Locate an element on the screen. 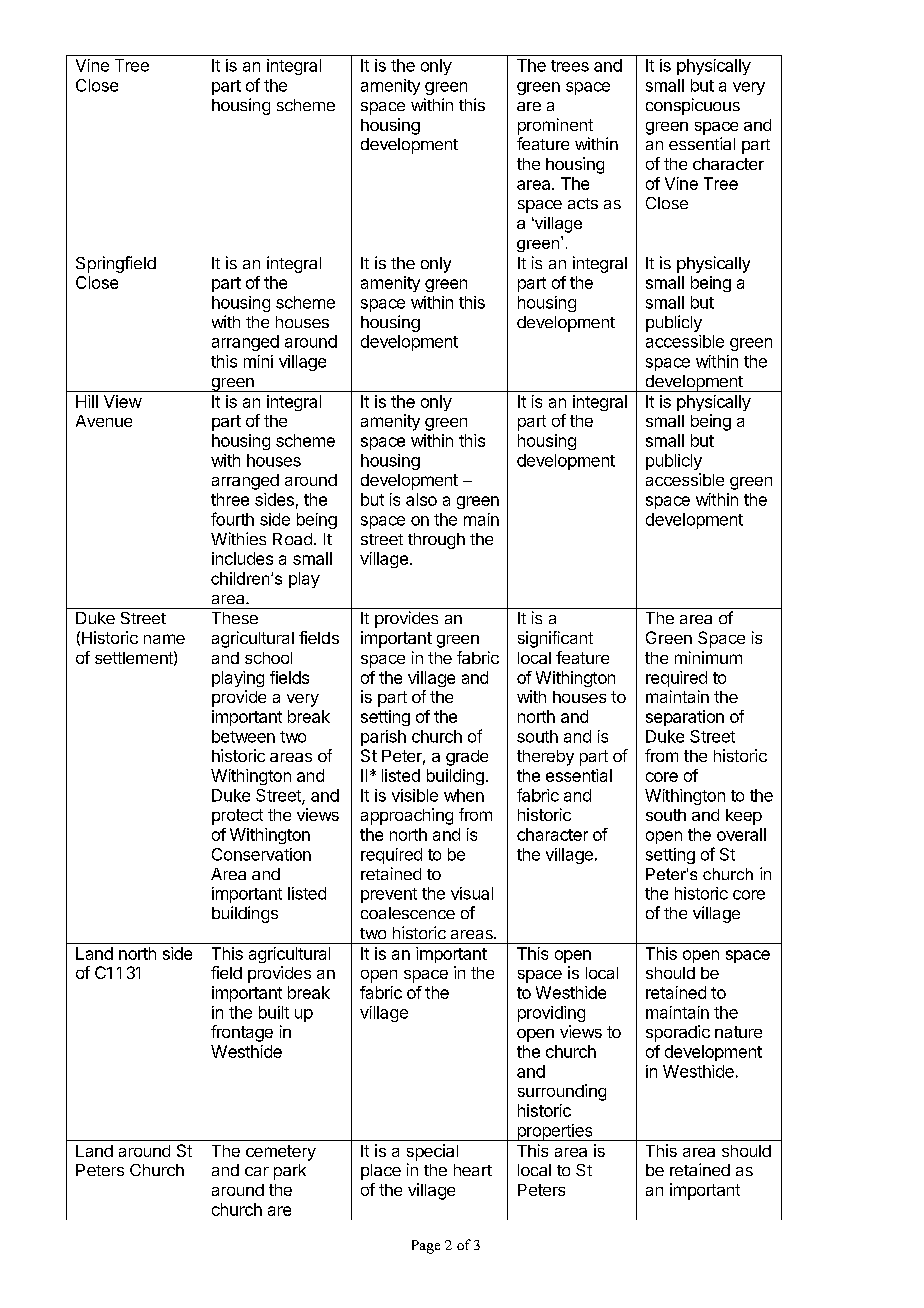 Image resolution: width=924 pixels, height=1308 pixels. car is located at coordinates (257, 1171).
